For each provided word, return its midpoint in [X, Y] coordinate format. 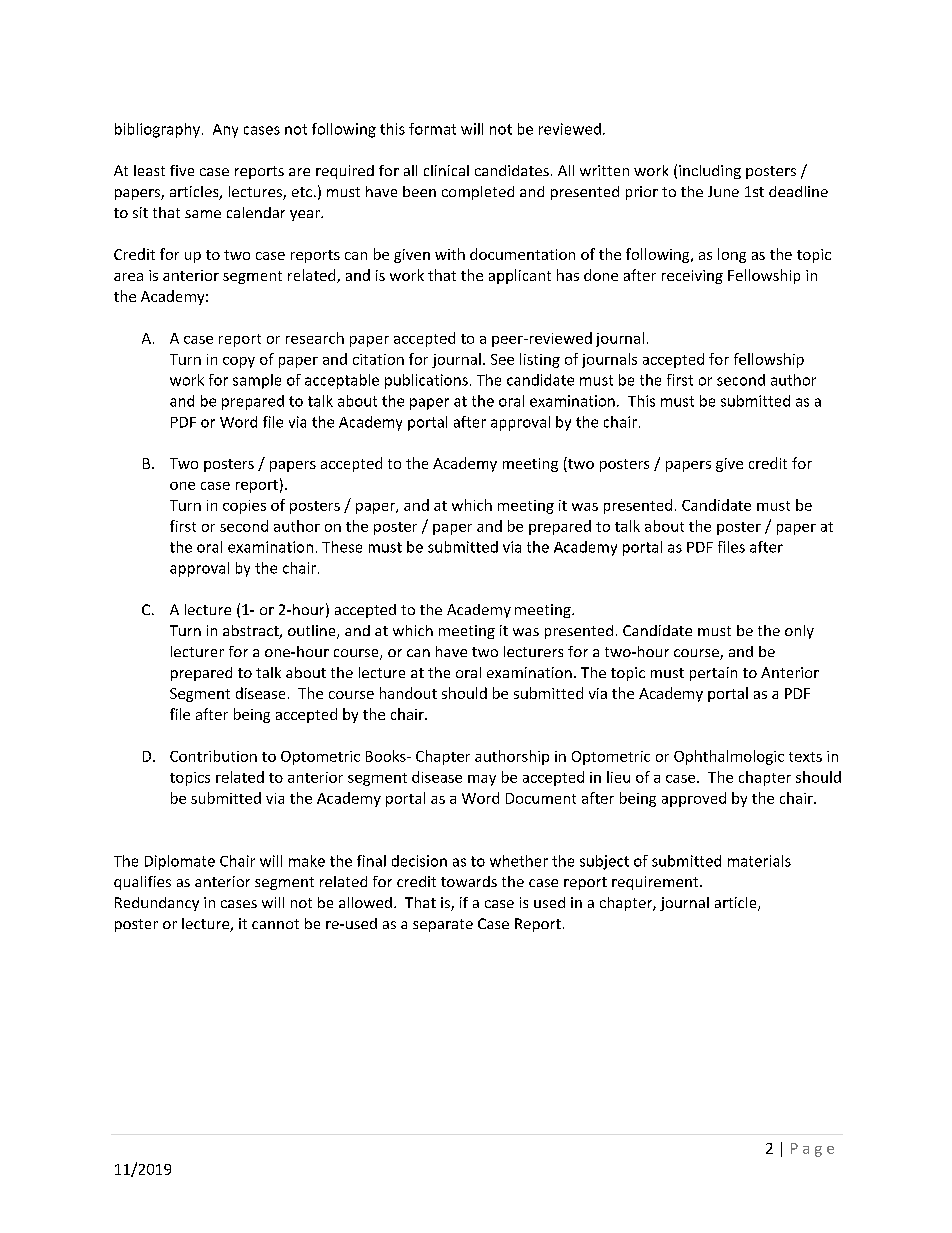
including [710, 172]
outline [313, 632]
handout [408, 693]
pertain [713, 674]
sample [257, 381]
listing [540, 360]
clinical [446, 170]
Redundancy [157, 904]
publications [426, 381]
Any [225, 131]
